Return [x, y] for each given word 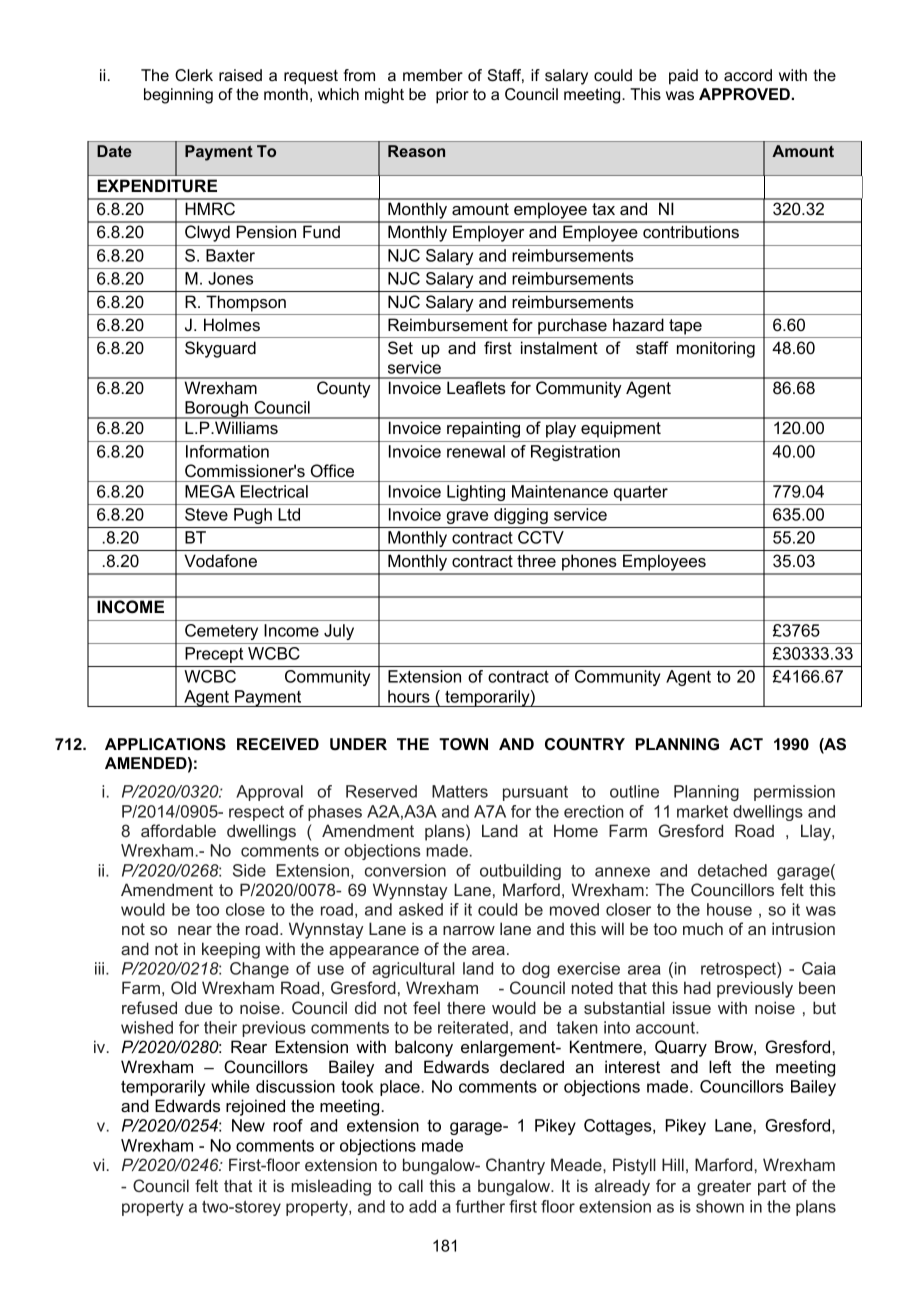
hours [409, 696]
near [195, 930]
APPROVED [745, 94]
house [729, 909]
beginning [178, 96]
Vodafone [220, 560]
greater [724, 1188]
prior [452, 96]
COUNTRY [585, 744]
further [480, 1206]
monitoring [716, 349]
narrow [469, 930]
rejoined [255, 1107]
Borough [216, 410]
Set [400, 347]
